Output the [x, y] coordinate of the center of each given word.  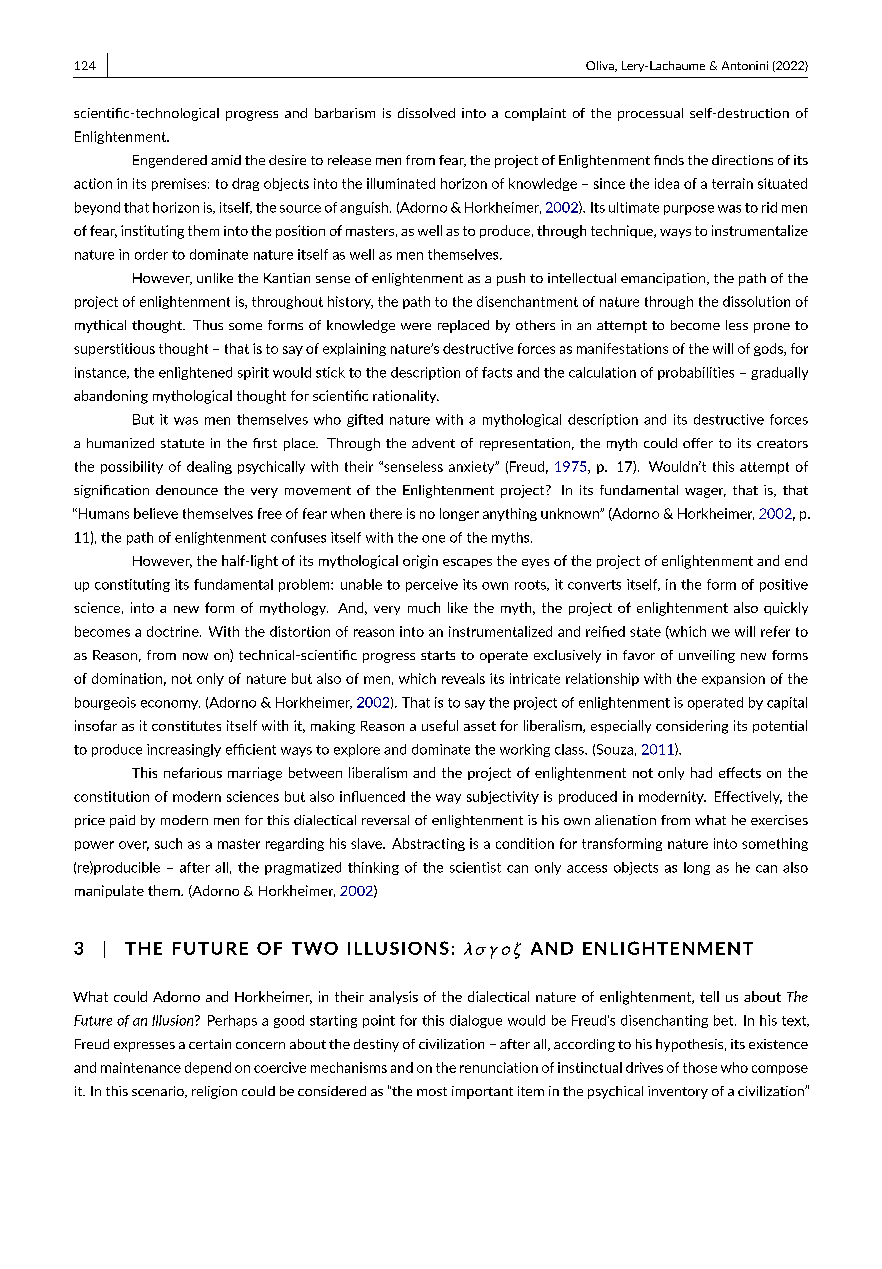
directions [742, 160]
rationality [406, 396]
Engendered [170, 161]
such [168, 843]
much [424, 607]
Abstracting [428, 844]
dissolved [426, 113]
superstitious [114, 349]
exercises [779, 820]
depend [208, 1068]
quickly [786, 608]
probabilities [696, 373]
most [432, 1091]
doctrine [174, 631]
